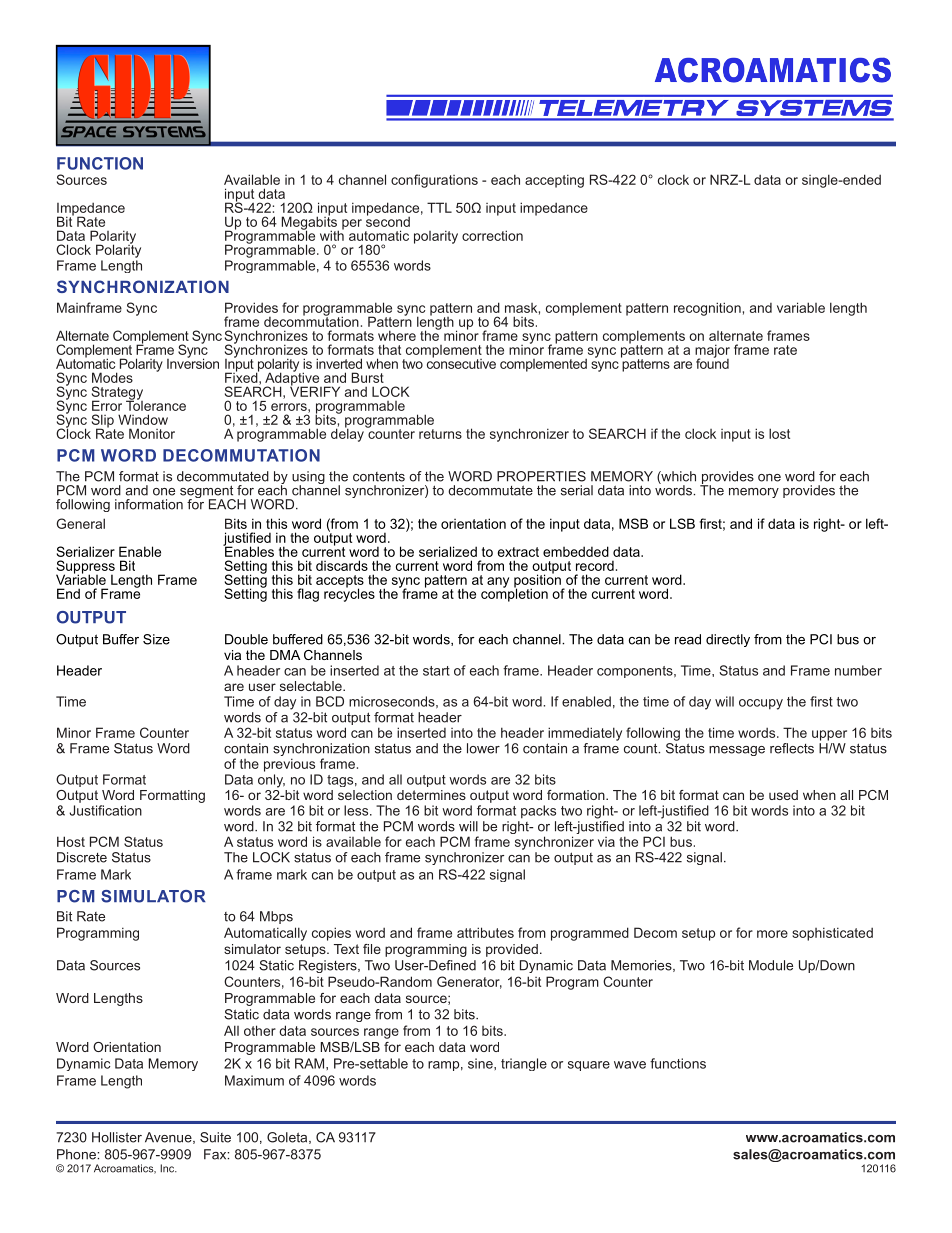 The height and width of the screenshot is (1233, 952). I want to click on Size, so click(156, 639).
